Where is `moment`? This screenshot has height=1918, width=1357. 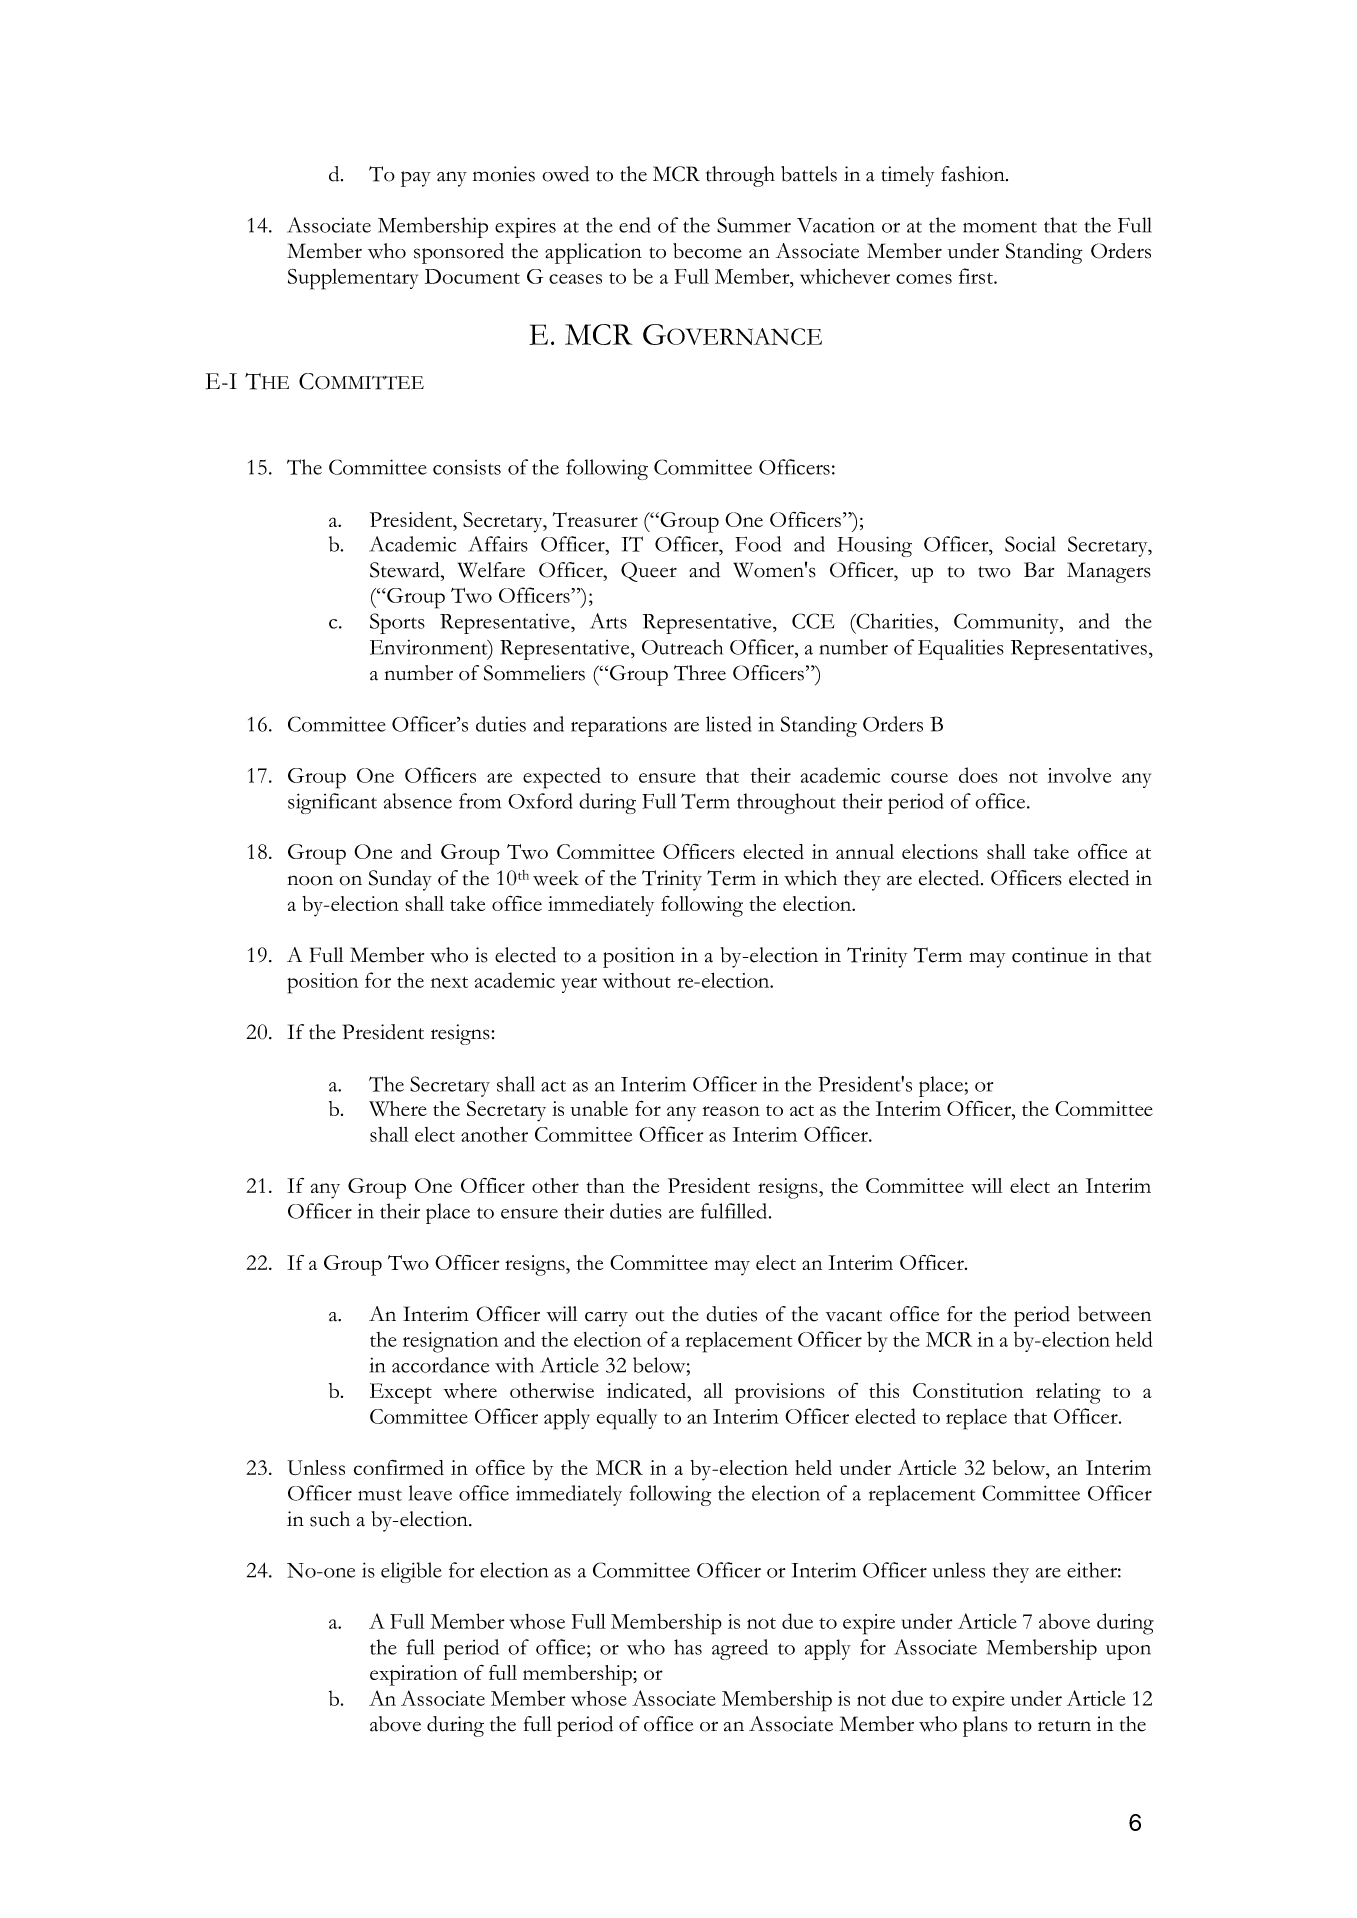
moment is located at coordinates (1000, 227).
